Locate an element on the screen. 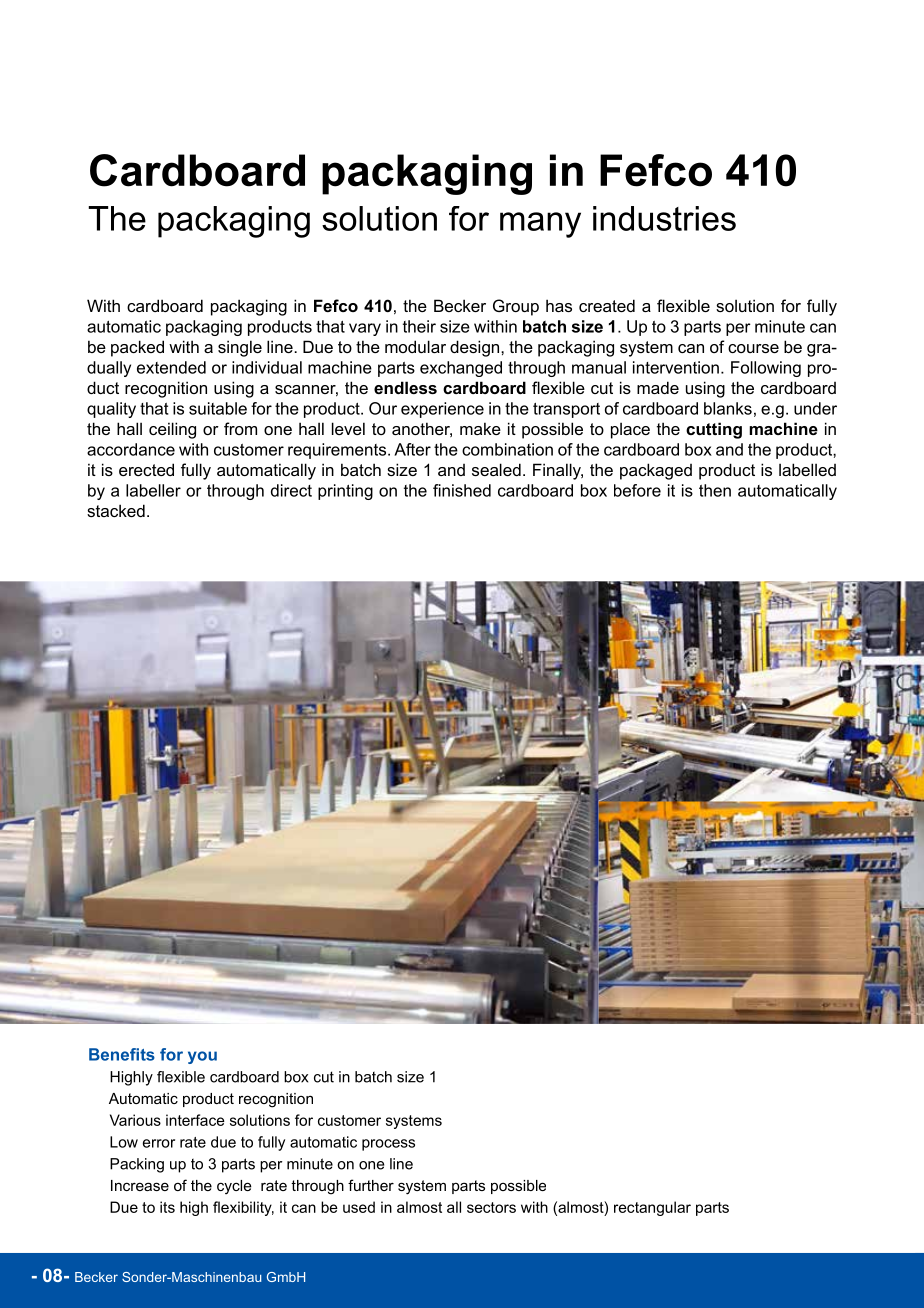 This screenshot has height=1308, width=924. stacked is located at coordinates (116, 510).
